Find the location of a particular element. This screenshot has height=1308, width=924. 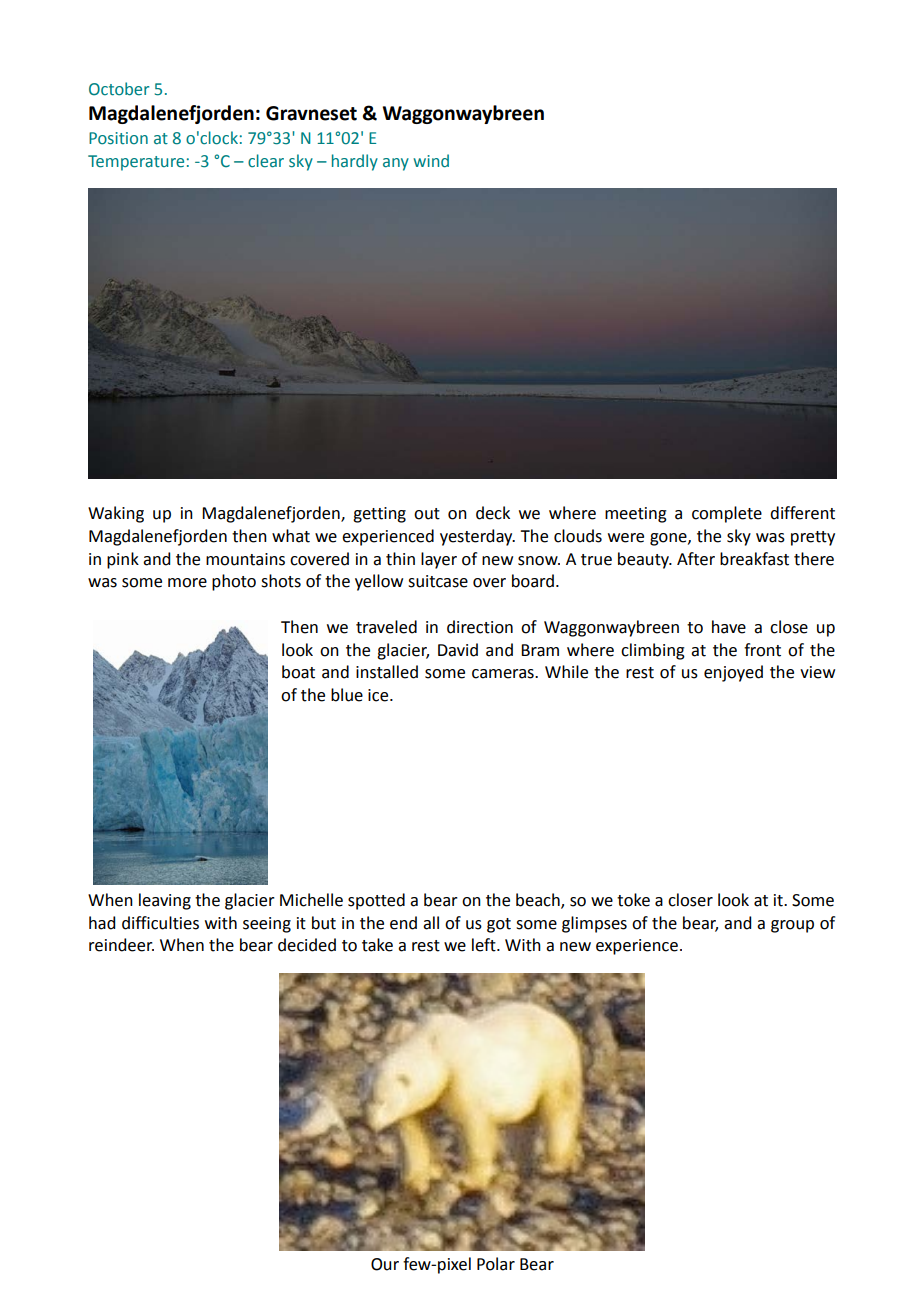

wind is located at coordinates (431, 161).
